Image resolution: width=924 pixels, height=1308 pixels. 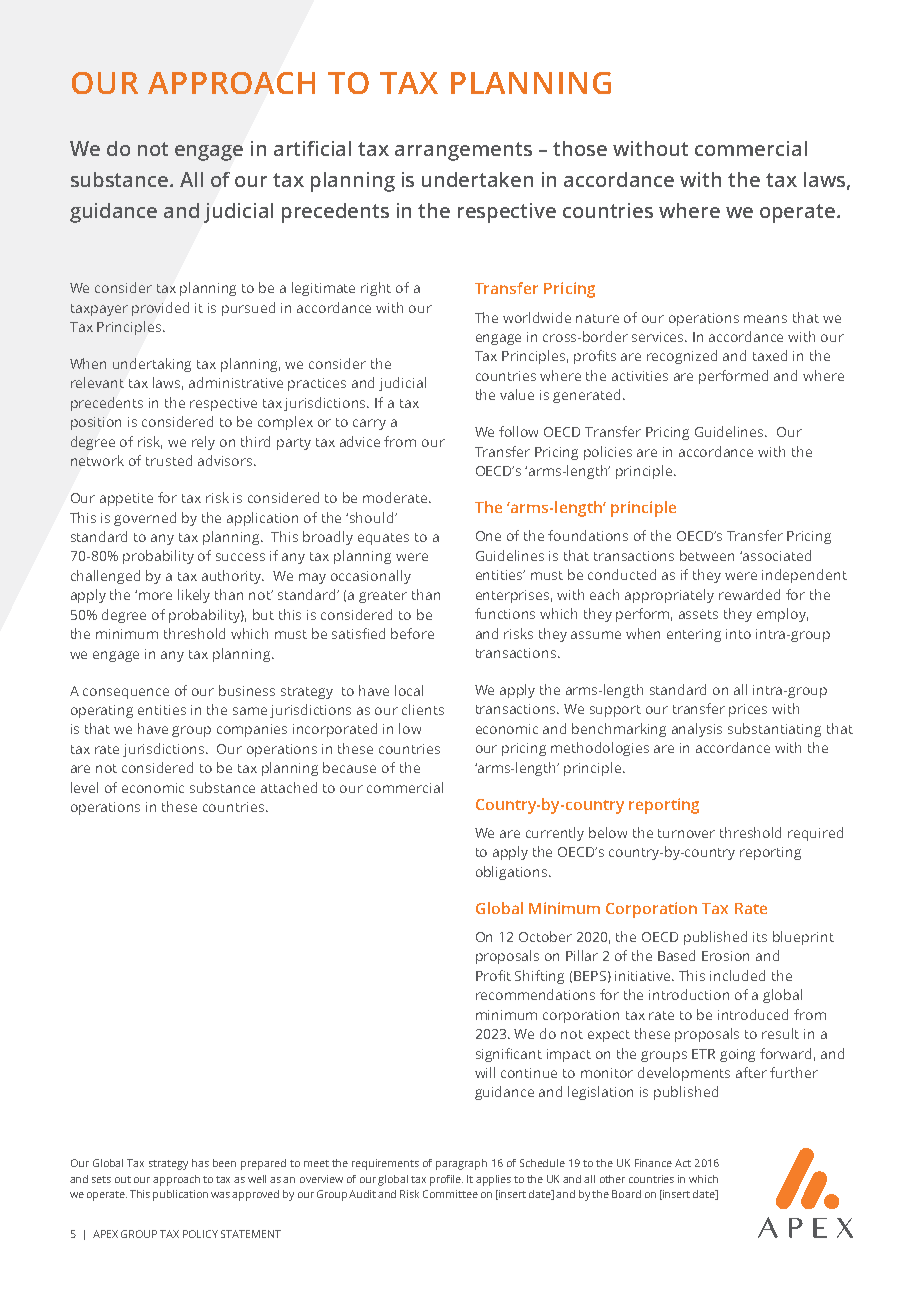 I want to click on Erosion, so click(x=725, y=956).
